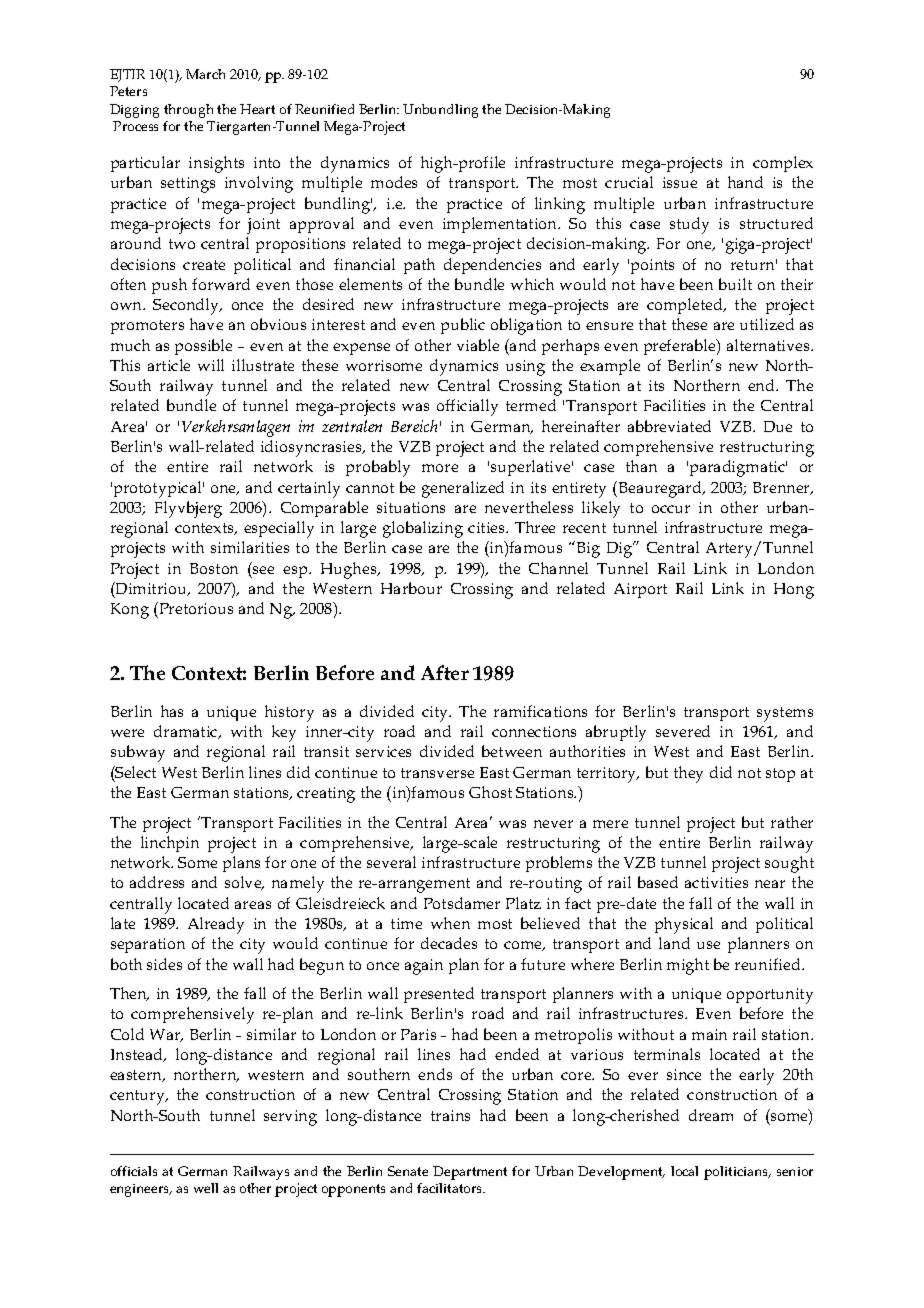  Describe the element at coordinates (188, 111) in the screenshot. I see `through` at that location.
